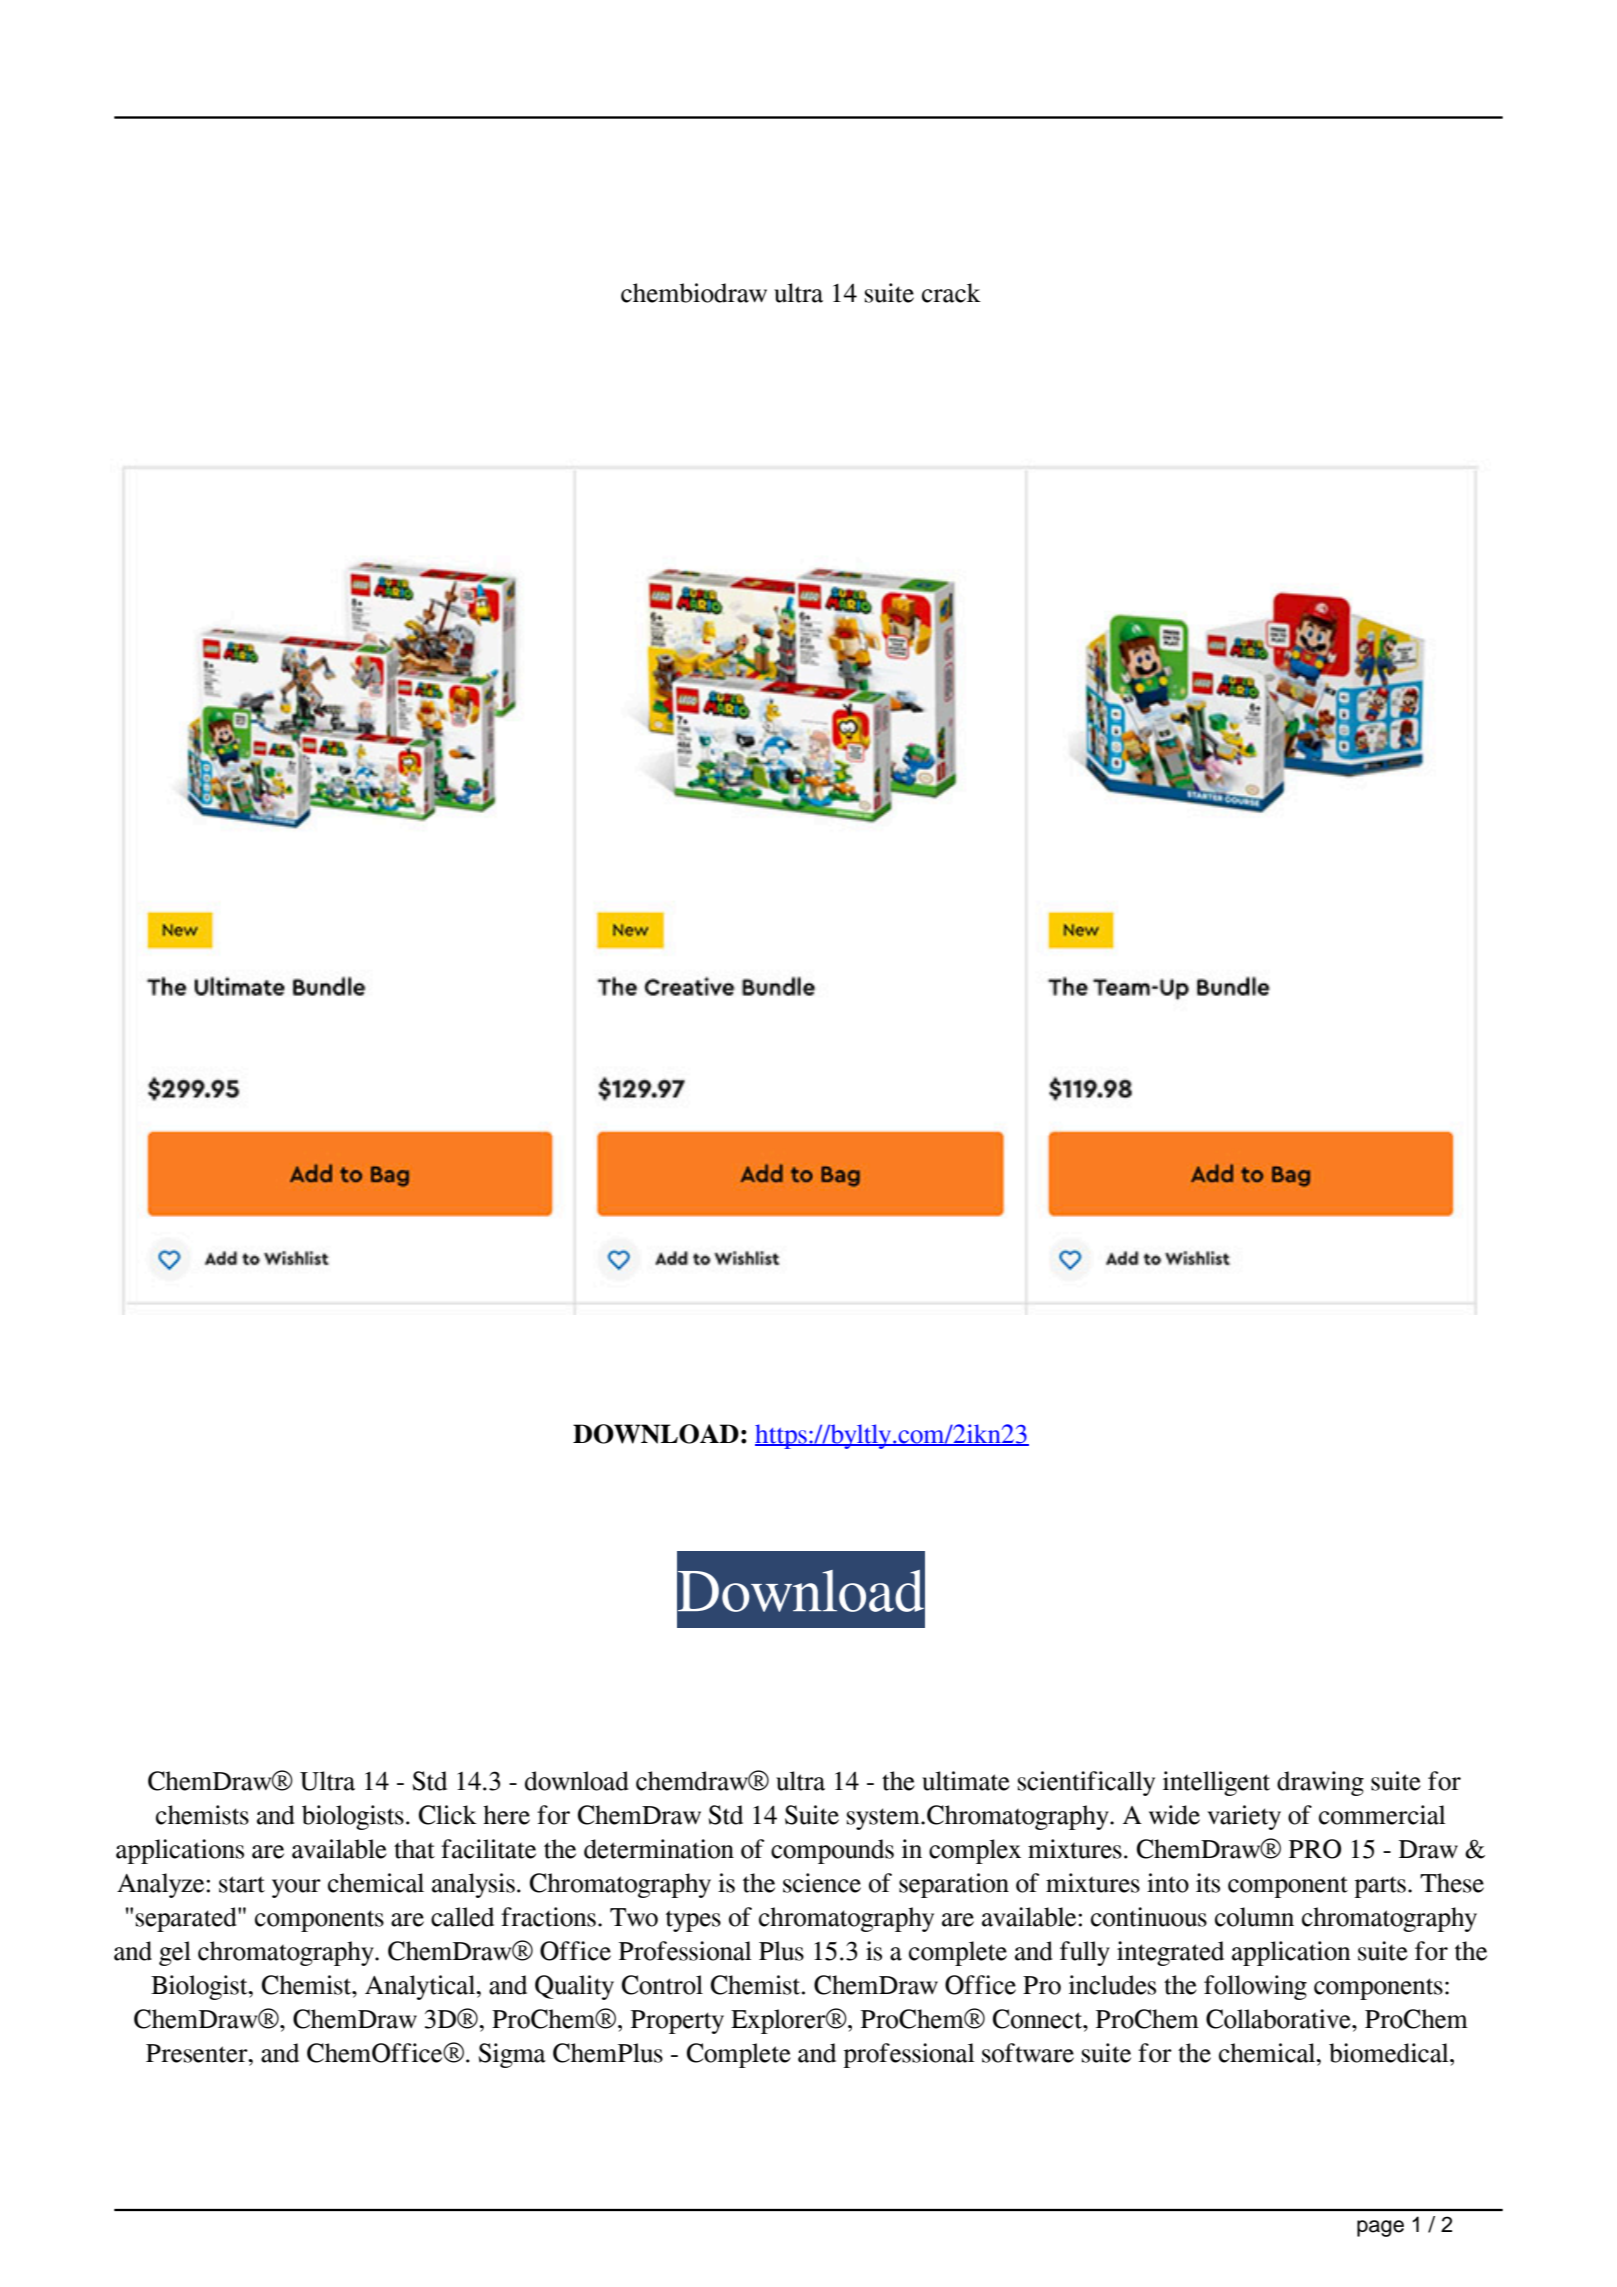 The image size is (1617, 2287). I want to click on page, so click(1380, 2228).
